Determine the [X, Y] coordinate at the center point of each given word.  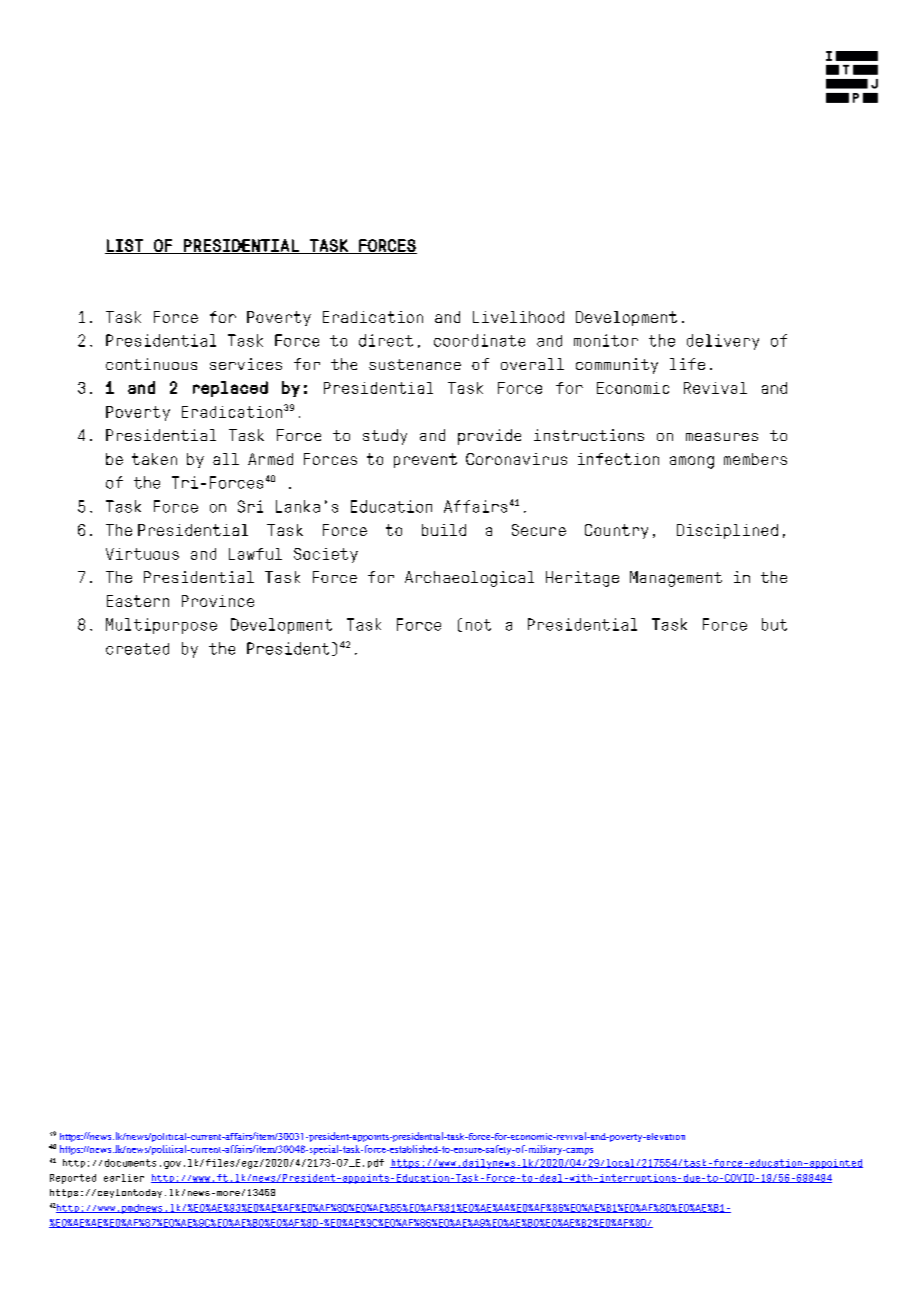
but [774, 624]
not [478, 625]
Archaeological [469, 579]
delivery [723, 342]
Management [676, 579]
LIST [125, 246]
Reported [73, 1179]
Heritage [582, 579]
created [137, 649]
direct [386, 340]
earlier [124, 1178]
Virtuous [142, 554]
